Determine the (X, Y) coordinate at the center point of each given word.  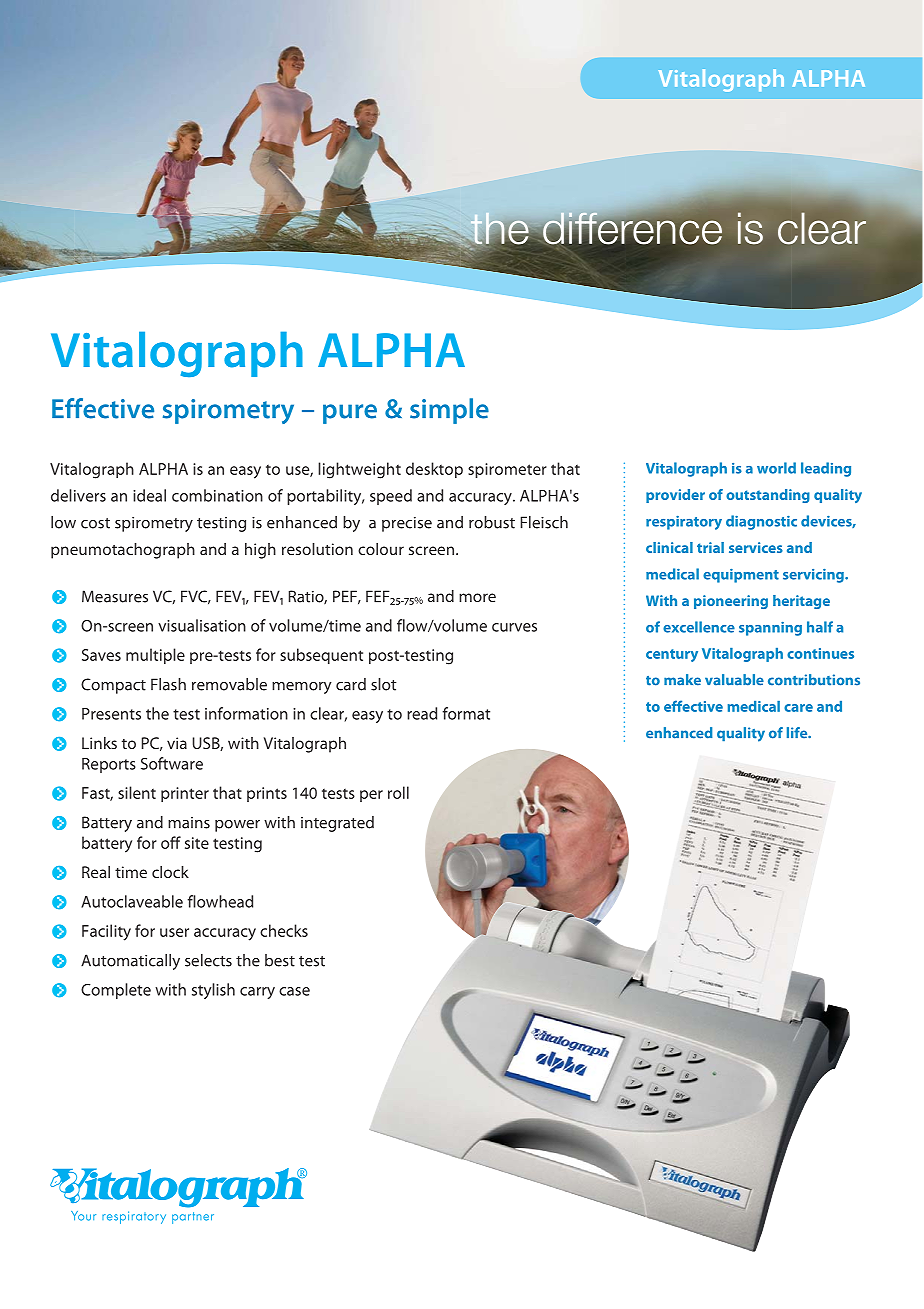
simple (449, 411)
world (776, 468)
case (294, 991)
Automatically (130, 962)
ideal (149, 495)
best (280, 960)
